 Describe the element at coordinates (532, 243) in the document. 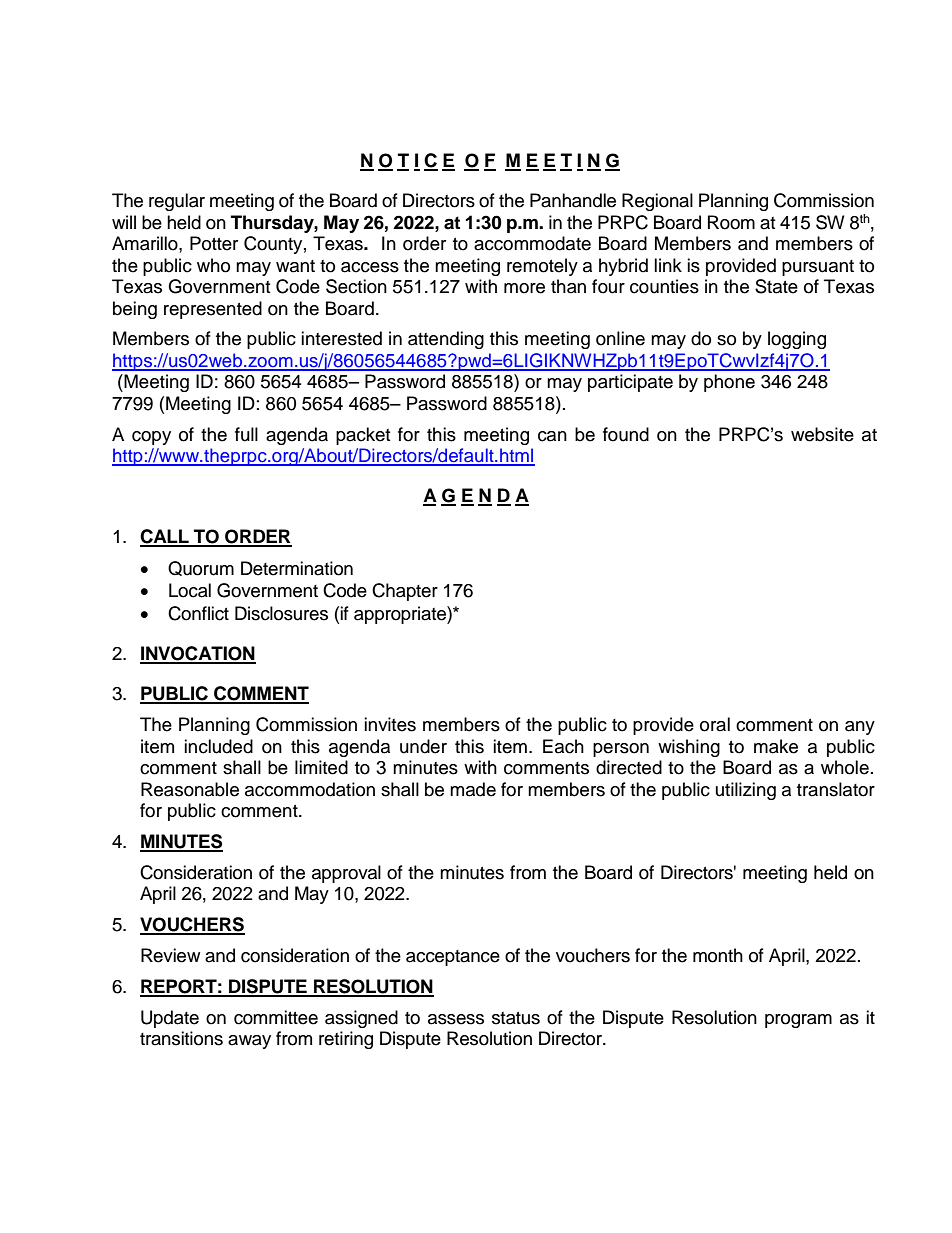

I see `accommodate` at that location.
